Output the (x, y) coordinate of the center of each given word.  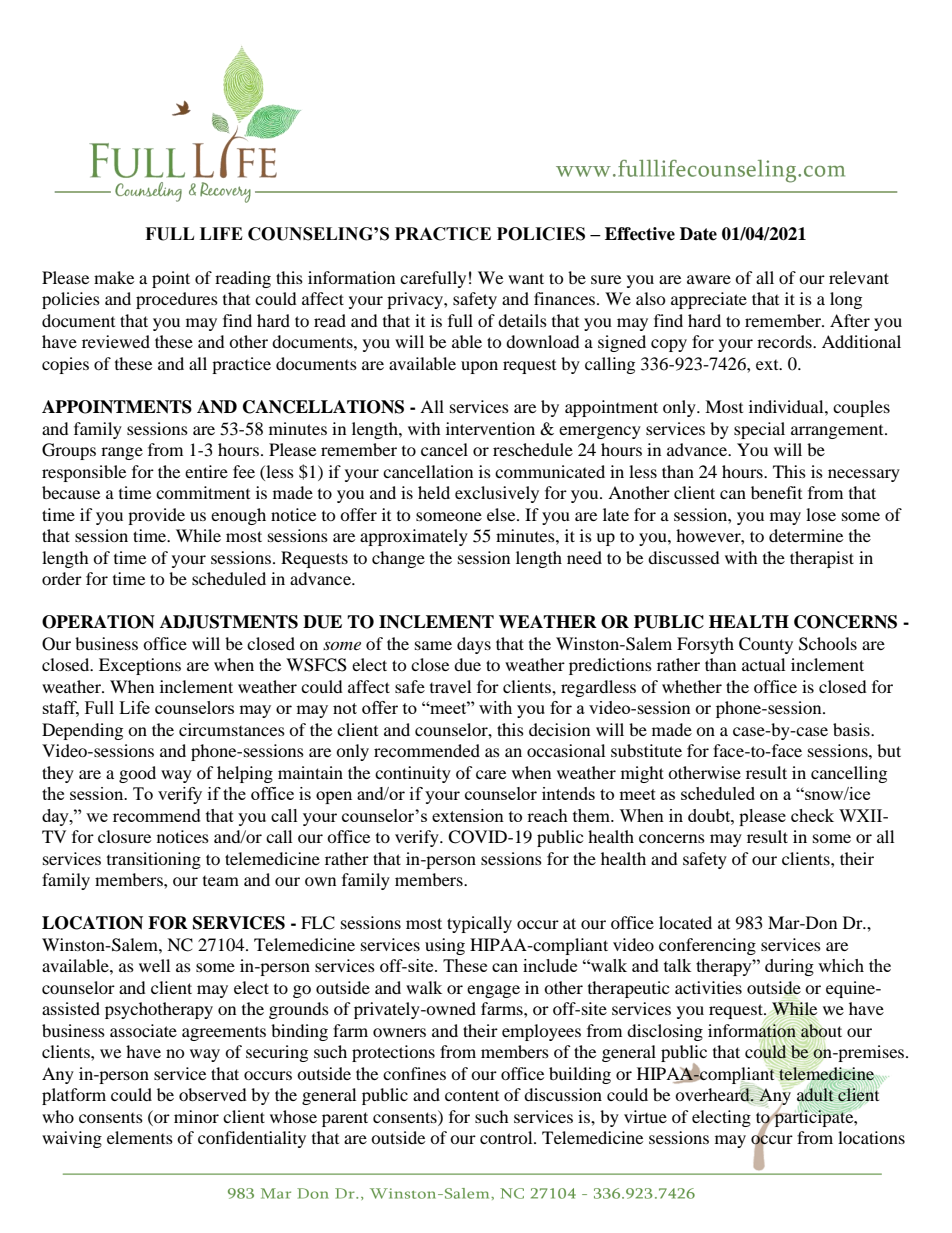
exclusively (497, 494)
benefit (776, 492)
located (685, 922)
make (114, 277)
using (445, 946)
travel (450, 686)
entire (206, 471)
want (526, 278)
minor (196, 1116)
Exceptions (140, 666)
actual (763, 664)
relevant (859, 277)
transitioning (154, 860)
